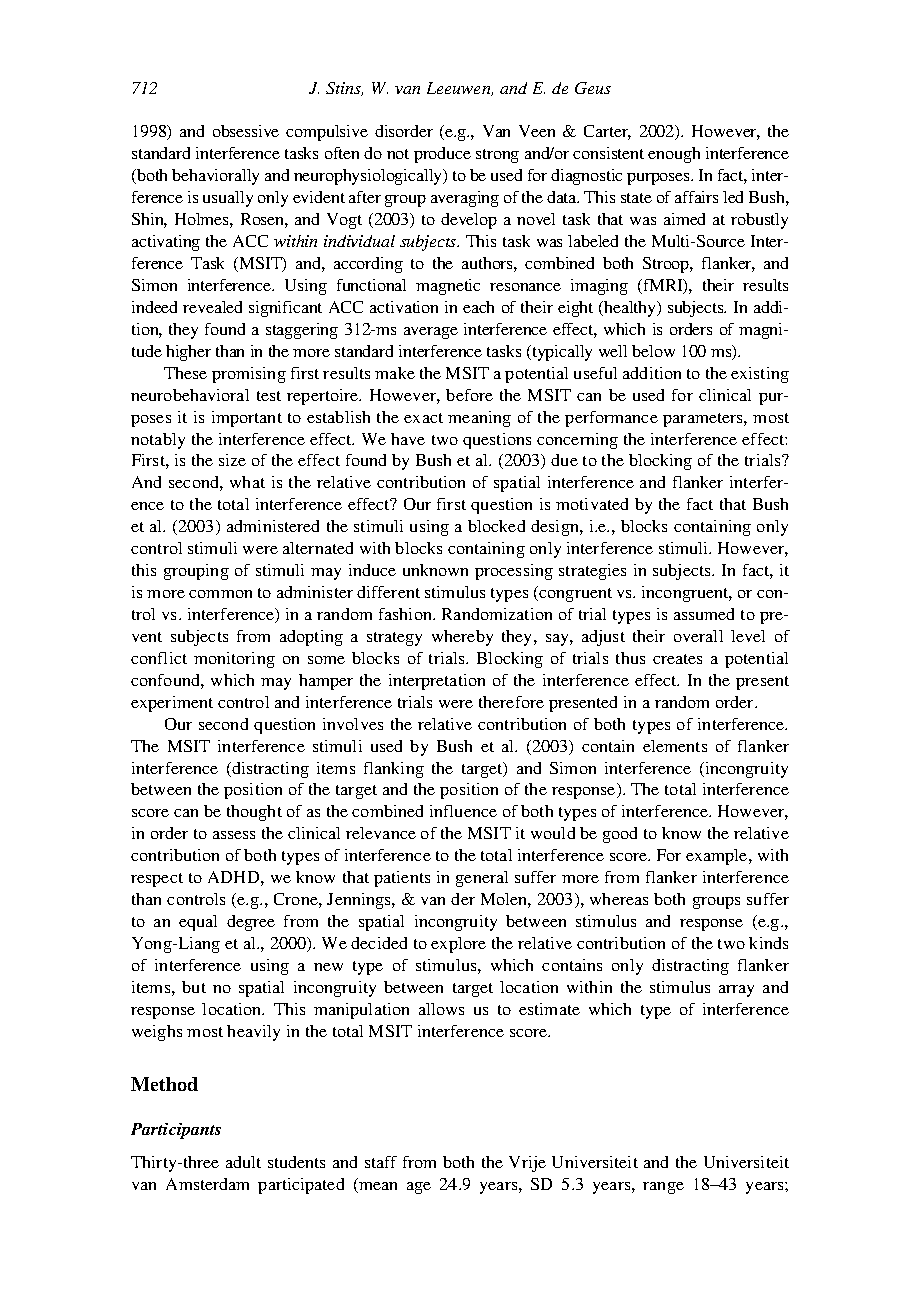 Image resolution: width=921 pixels, height=1316 pixels. I want to click on range, so click(663, 1188).
